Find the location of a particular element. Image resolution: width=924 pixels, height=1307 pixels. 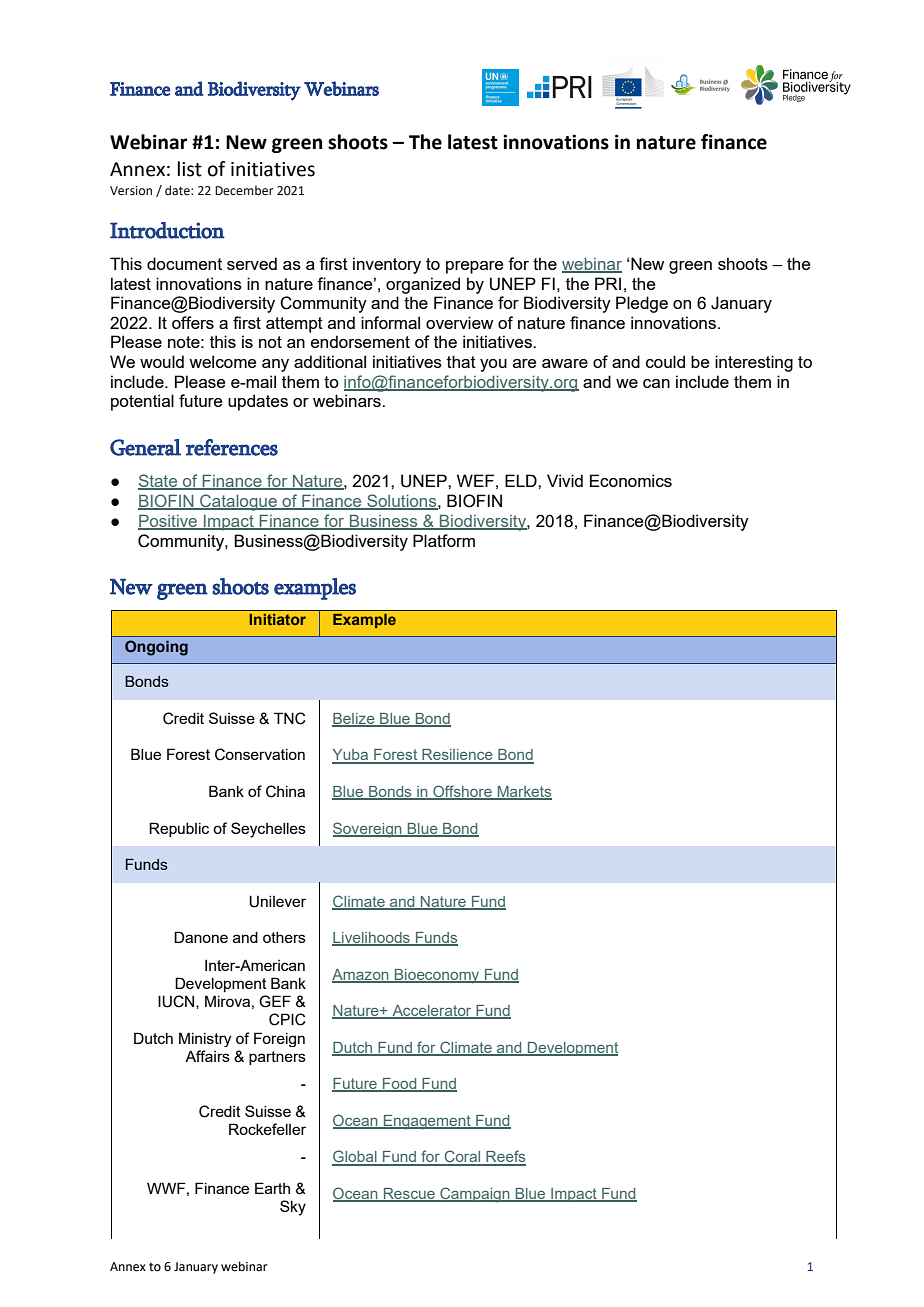

Markets is located at coordinates (523, 793).
